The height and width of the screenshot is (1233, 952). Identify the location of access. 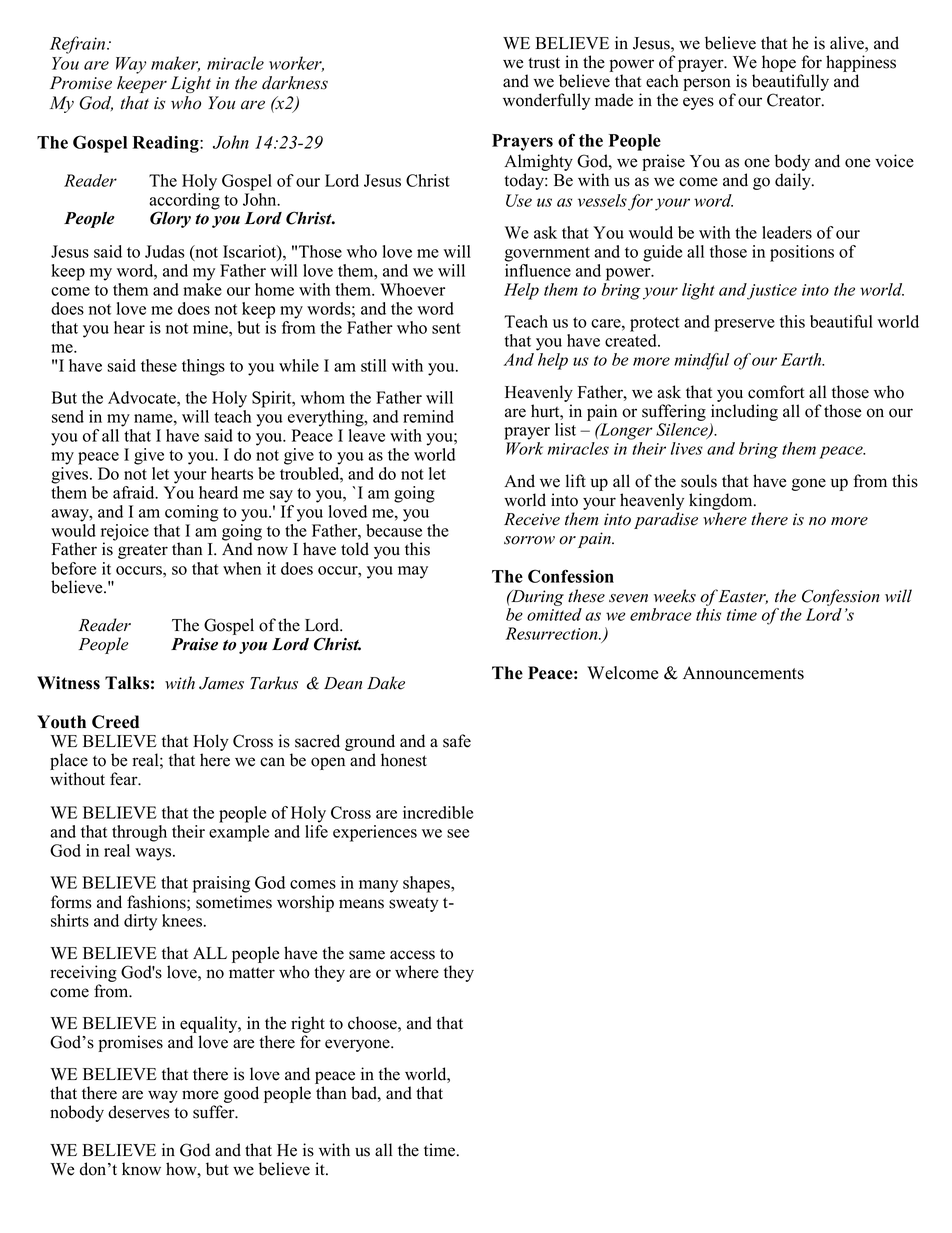
(412, 955).
